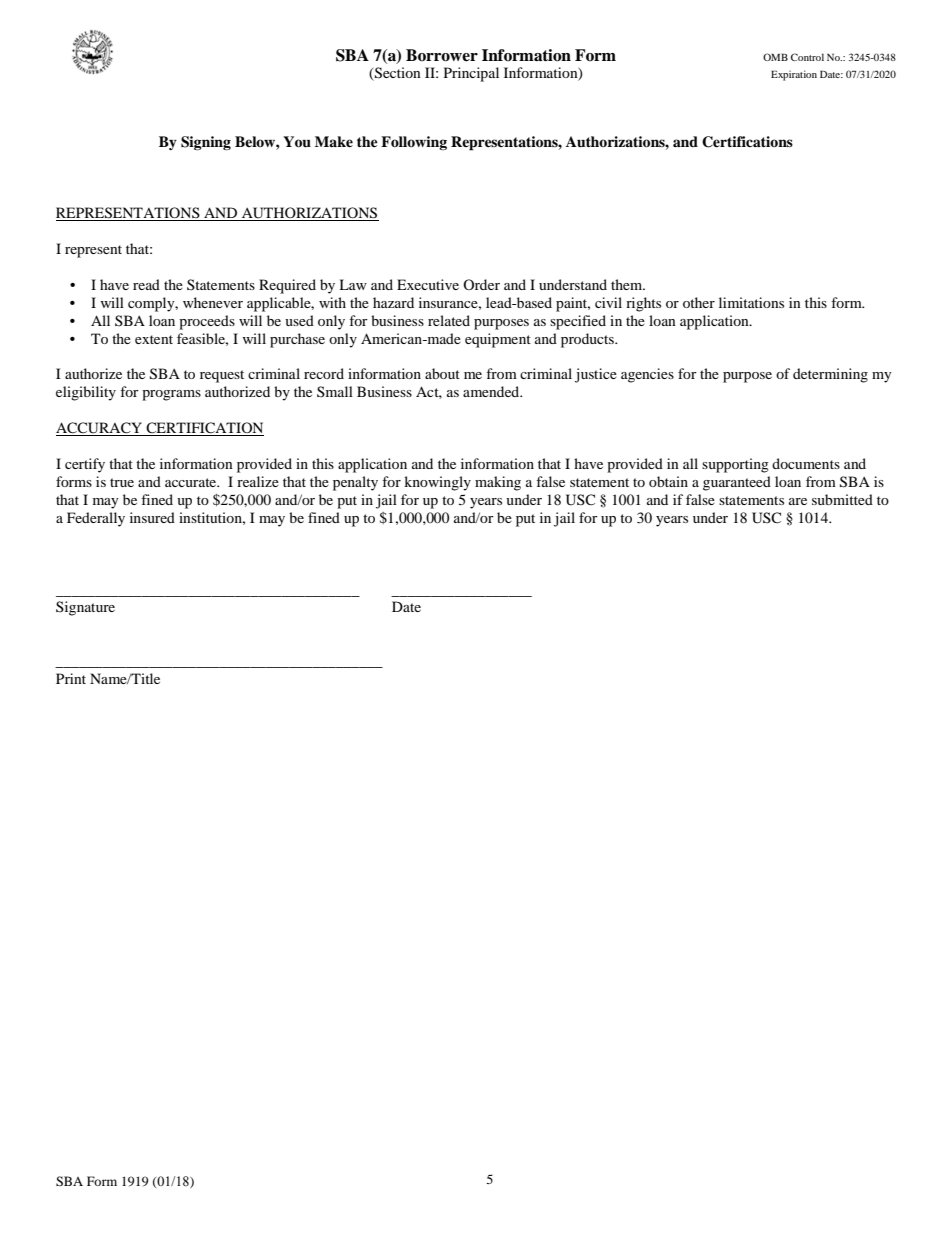 The width and height of the image is (952, 1233). I want to click on them, so click(628, 284).
